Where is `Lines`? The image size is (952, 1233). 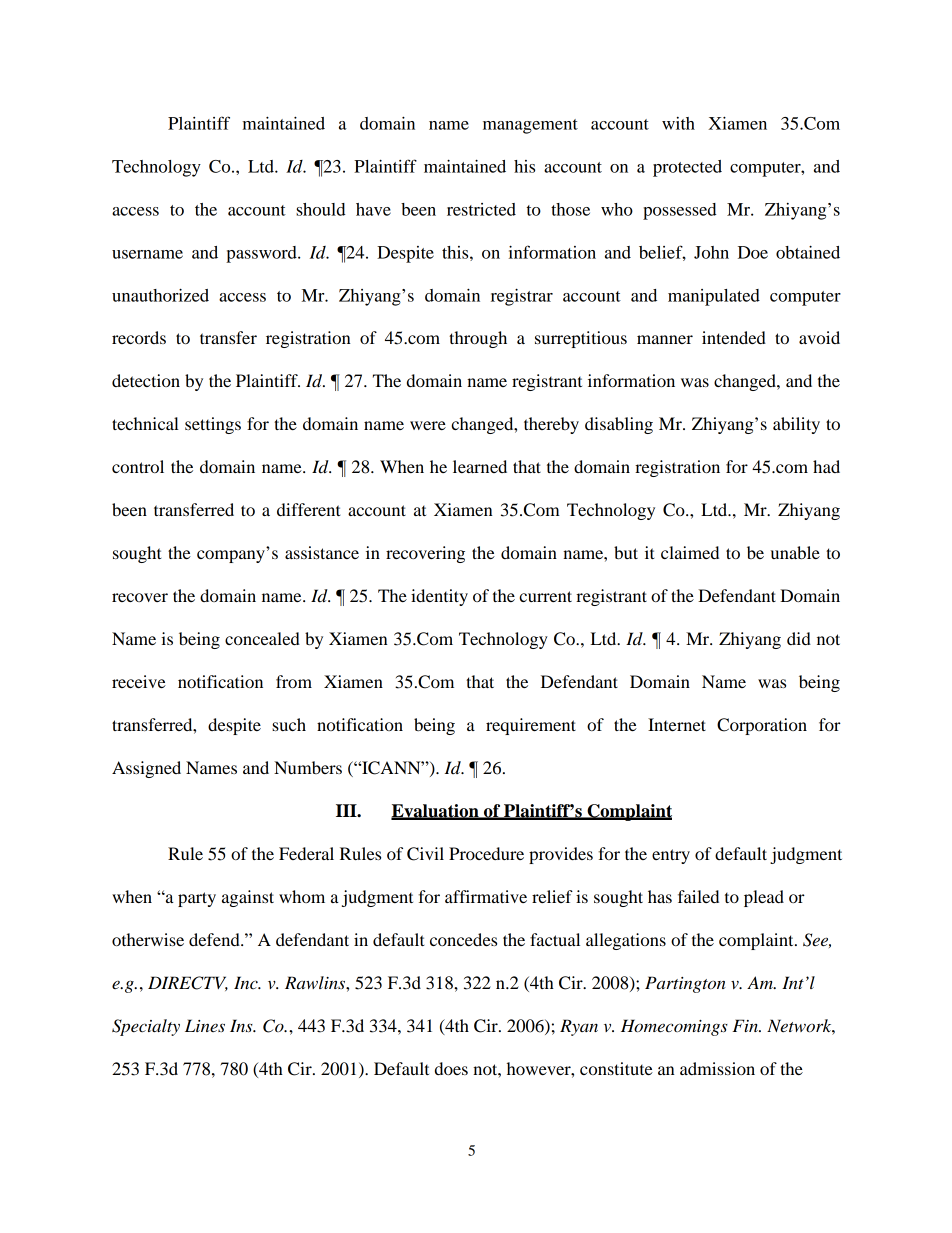 Lines is located at coordinates (205, 1025).
